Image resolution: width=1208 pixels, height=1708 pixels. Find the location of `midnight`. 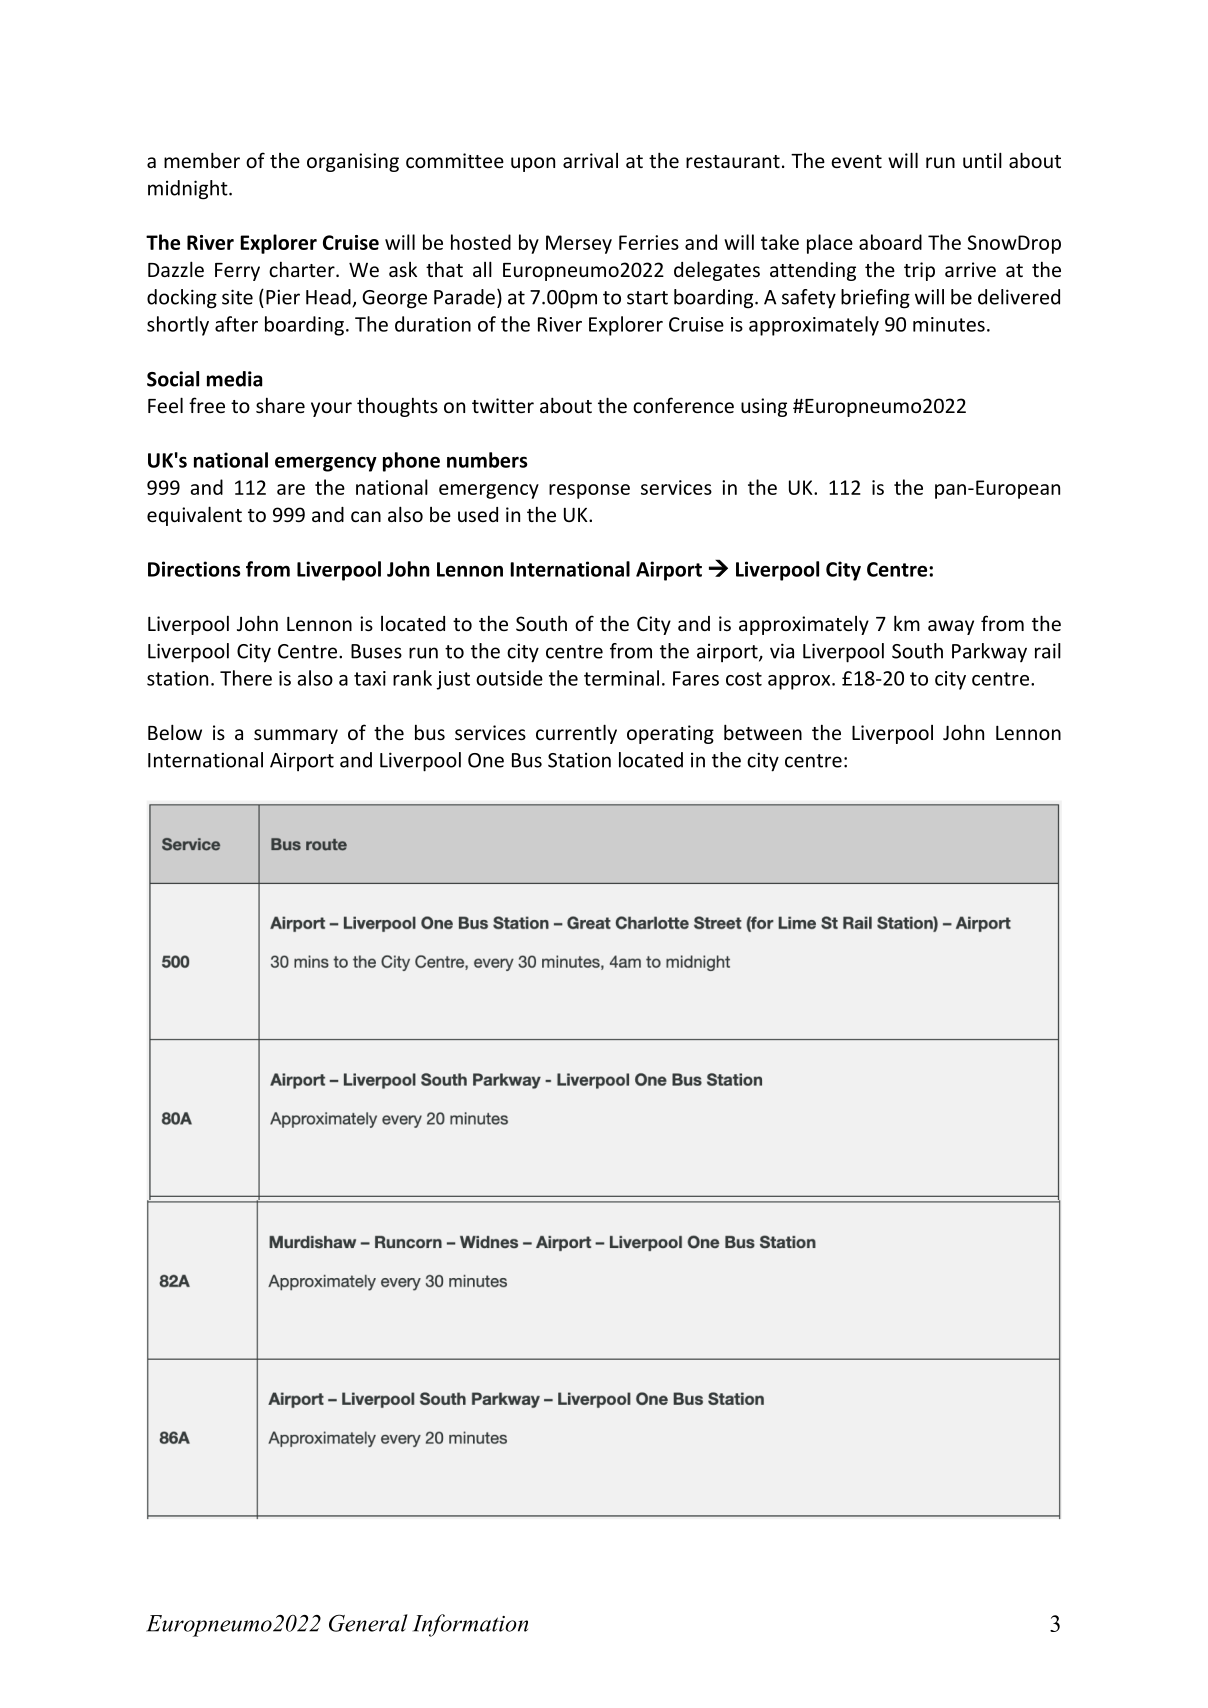

midnight is located at coordinates (189, 190).
